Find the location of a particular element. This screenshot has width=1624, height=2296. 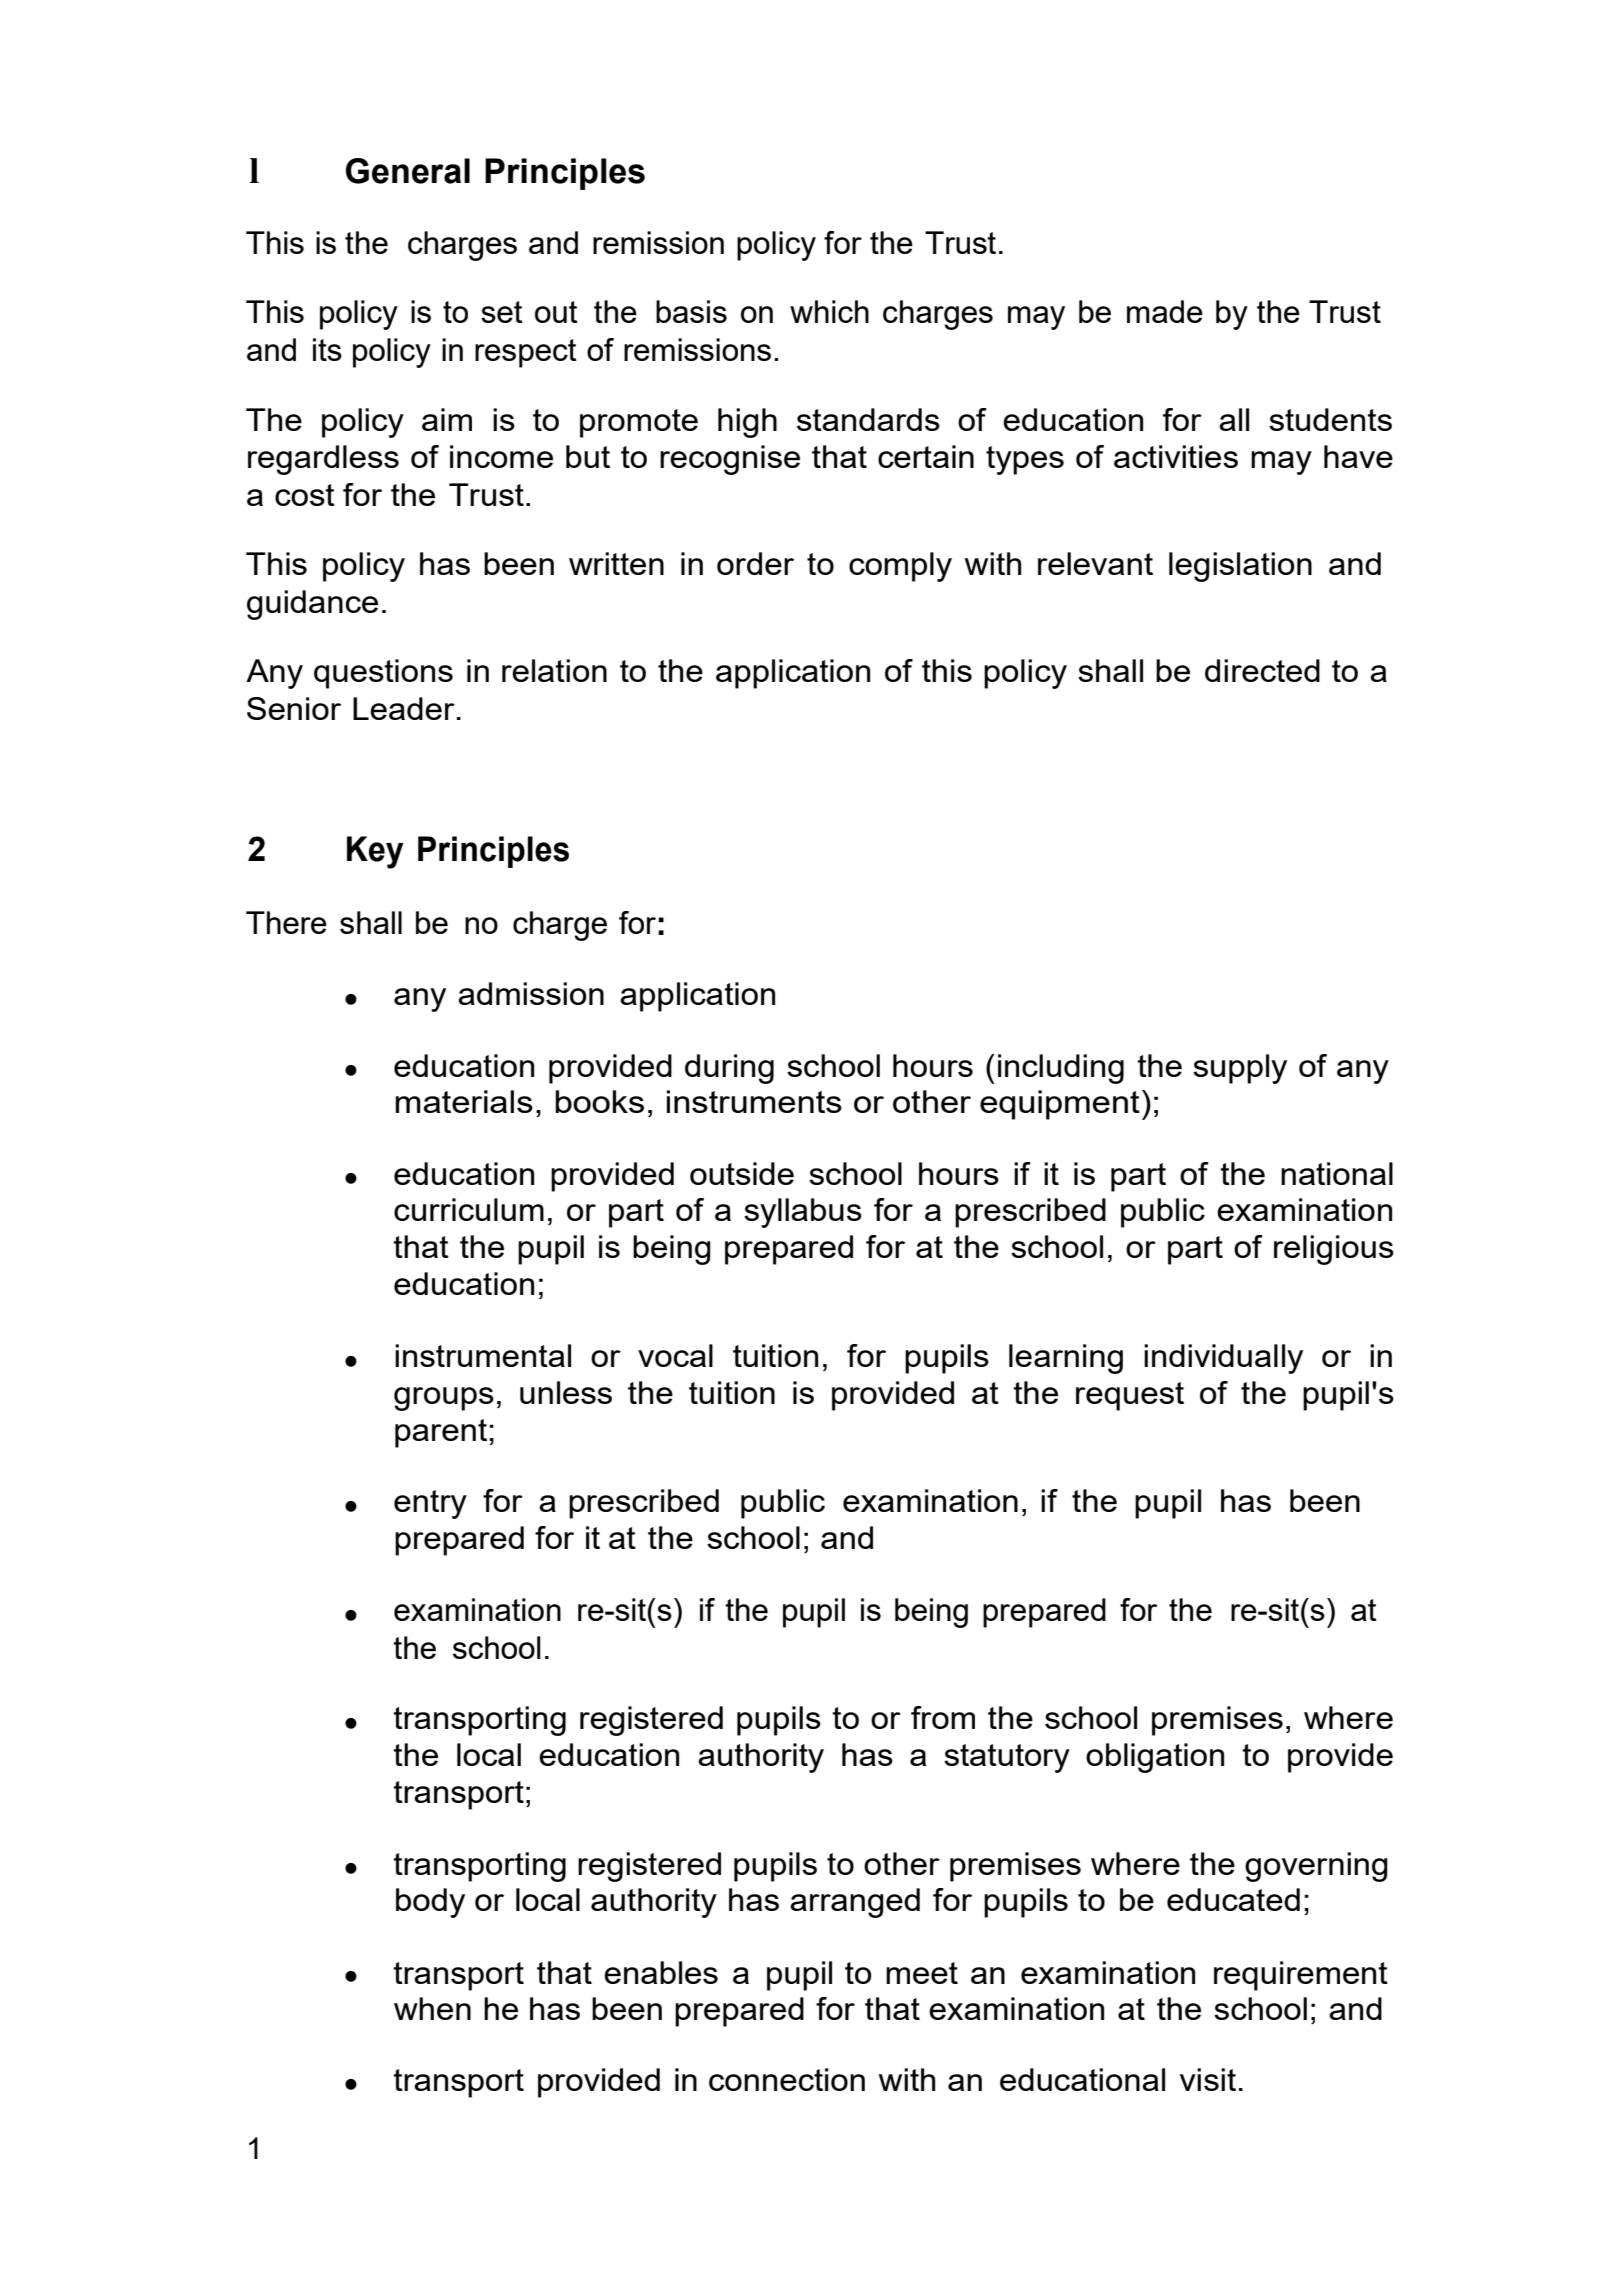

when is located at coordinates (432, 2008).
